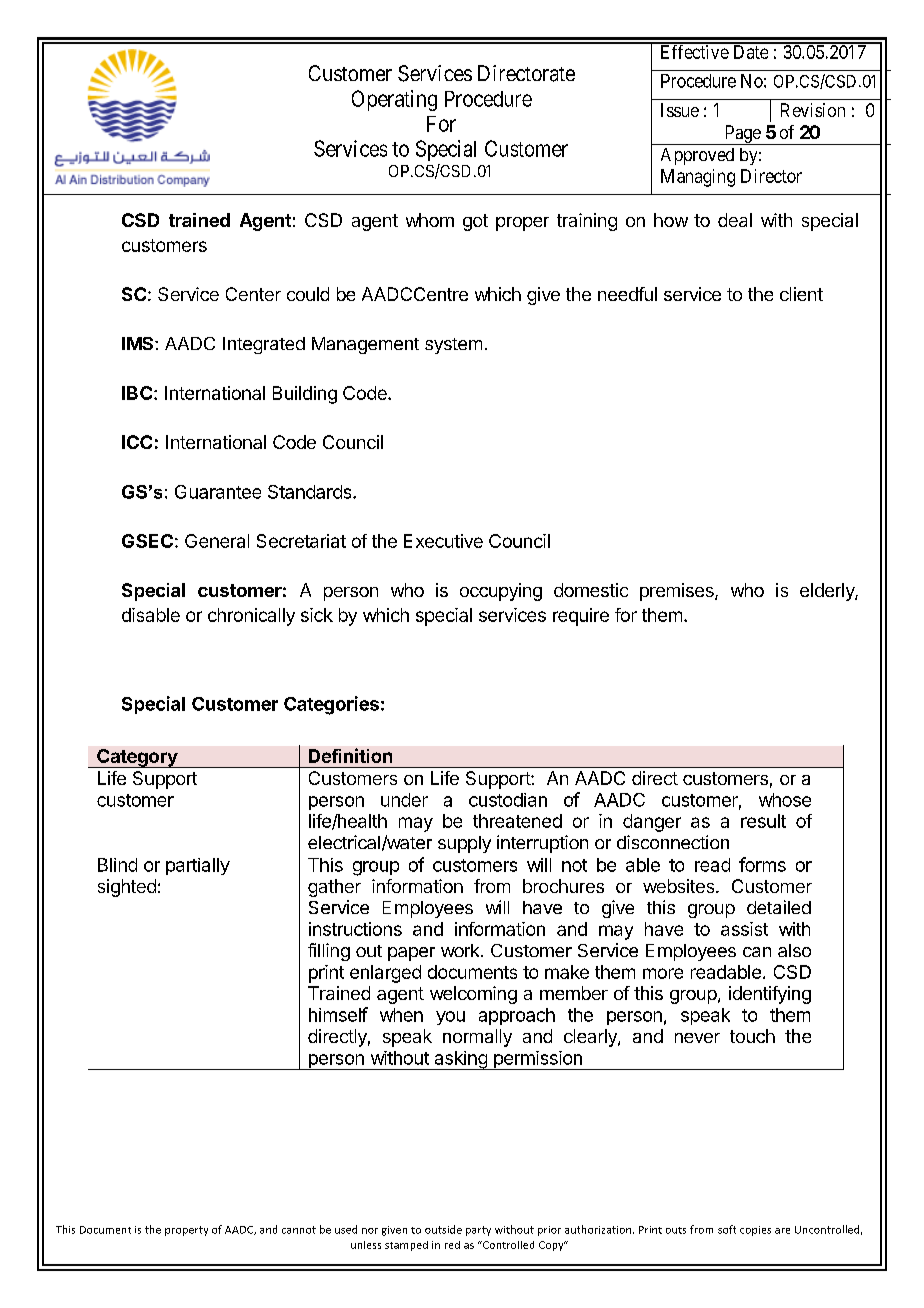 The image size is (924, 1308). Describe the element at coordinates (744, 929) in the image. I see `assist` at that location.
